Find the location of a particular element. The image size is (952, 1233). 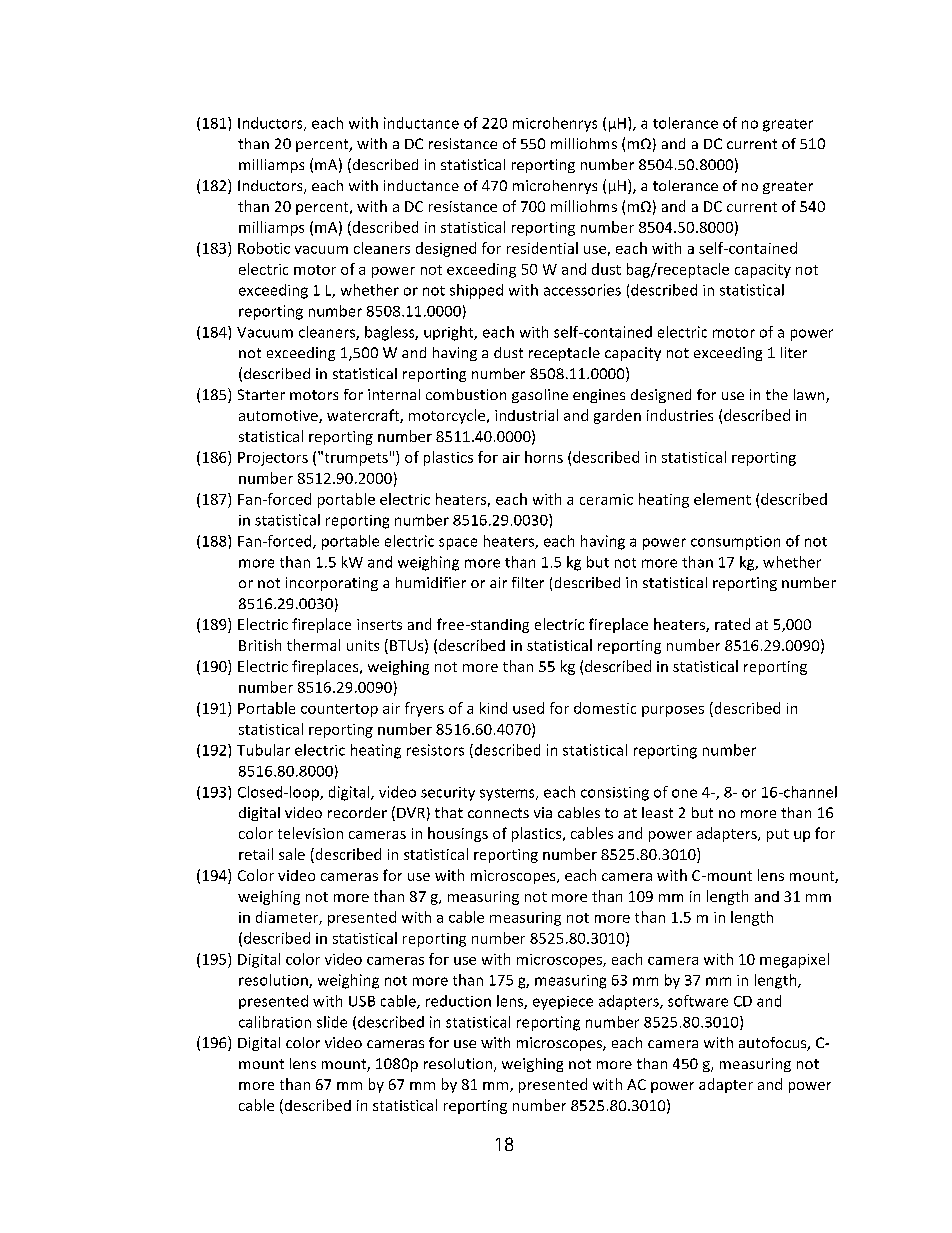

thermal is located at coordinates (313, 645).
